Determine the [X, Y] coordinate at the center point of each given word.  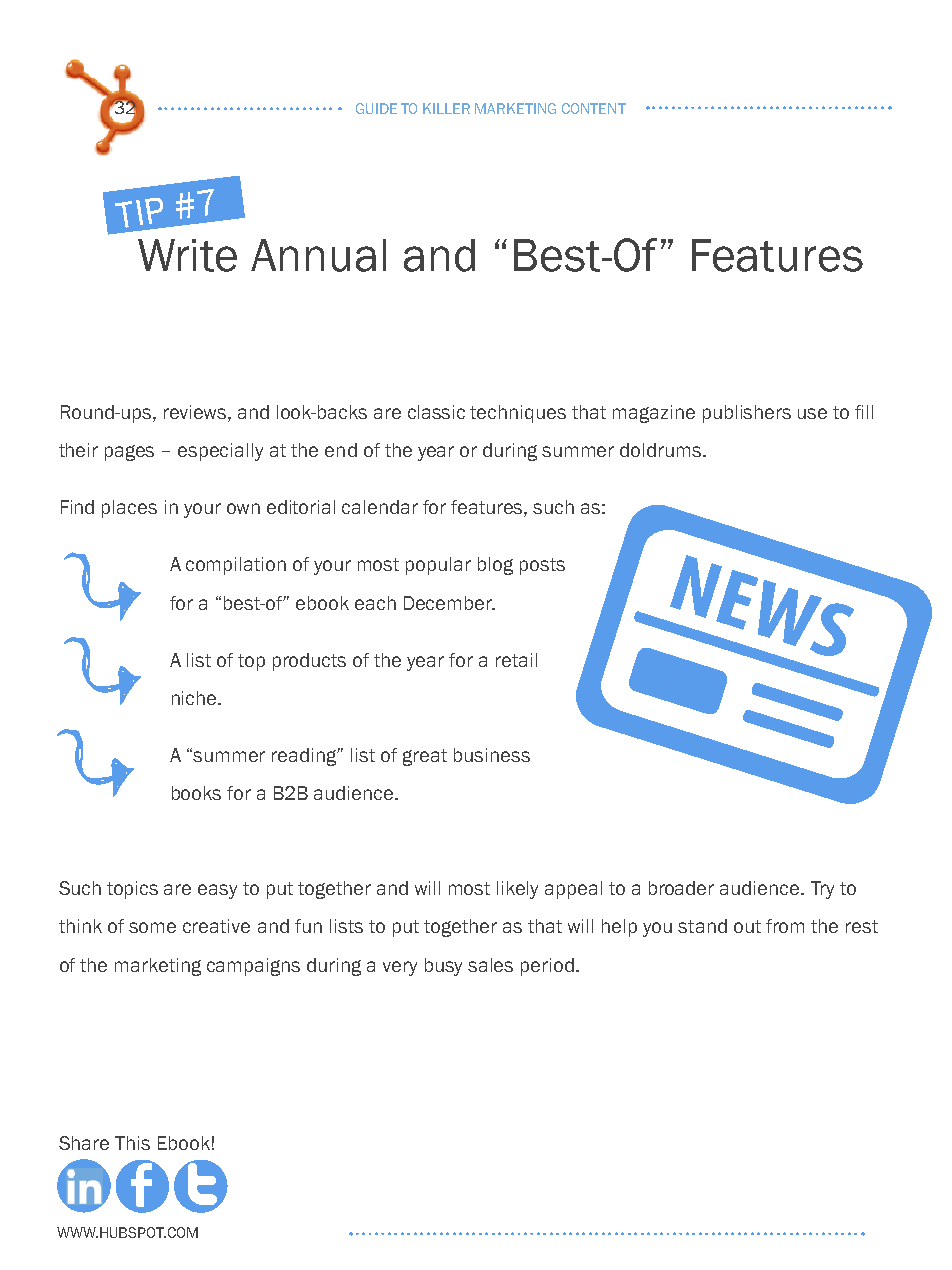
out [747, 926]
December [449, 603]
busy [443, 967]
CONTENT [594, 108]
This [132, 1143]
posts [542, 566]
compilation [236, 566]
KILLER [446, 108]
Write [187, 255]
